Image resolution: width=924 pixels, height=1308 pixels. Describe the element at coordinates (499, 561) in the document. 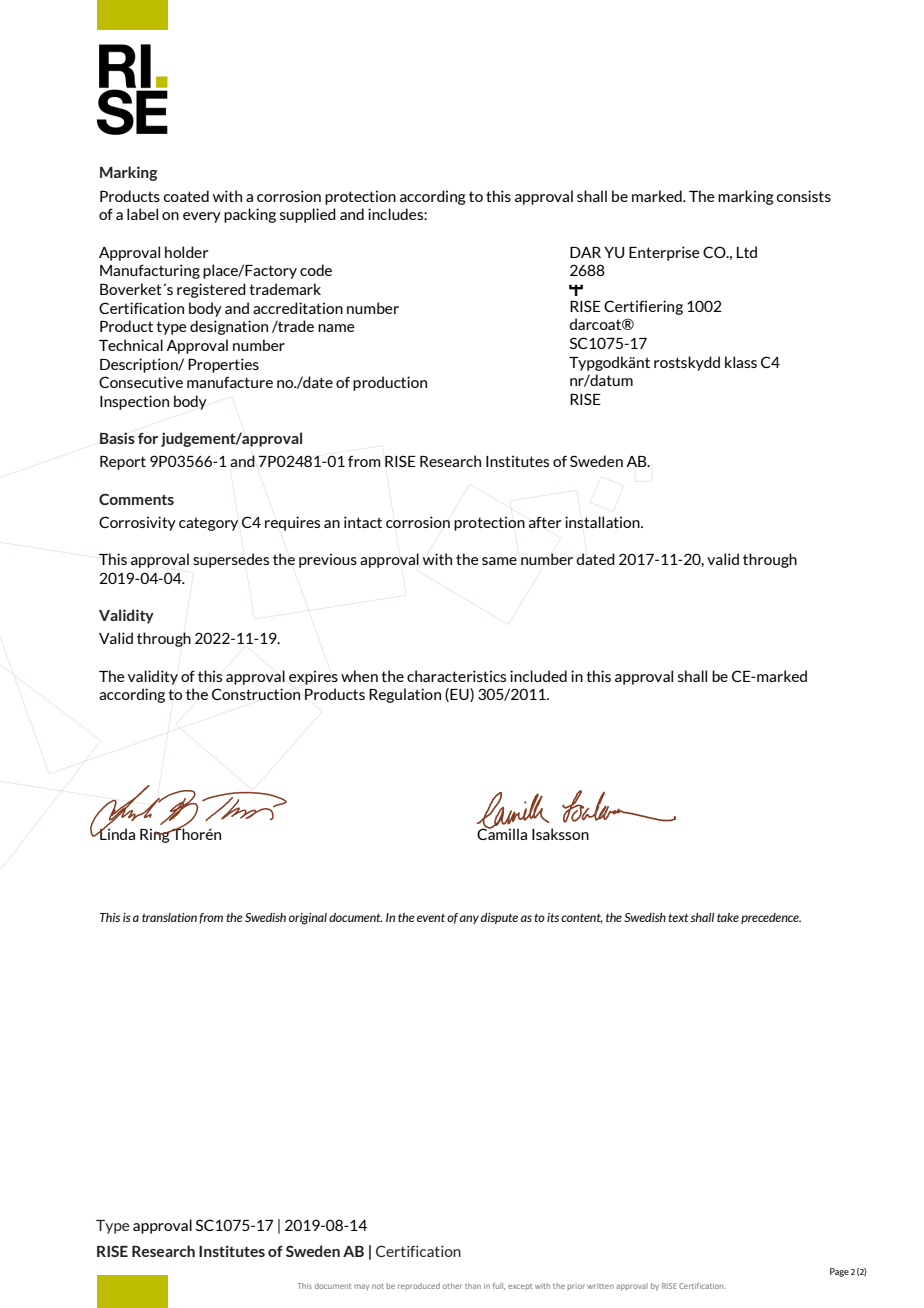

I see `same` at that location.
